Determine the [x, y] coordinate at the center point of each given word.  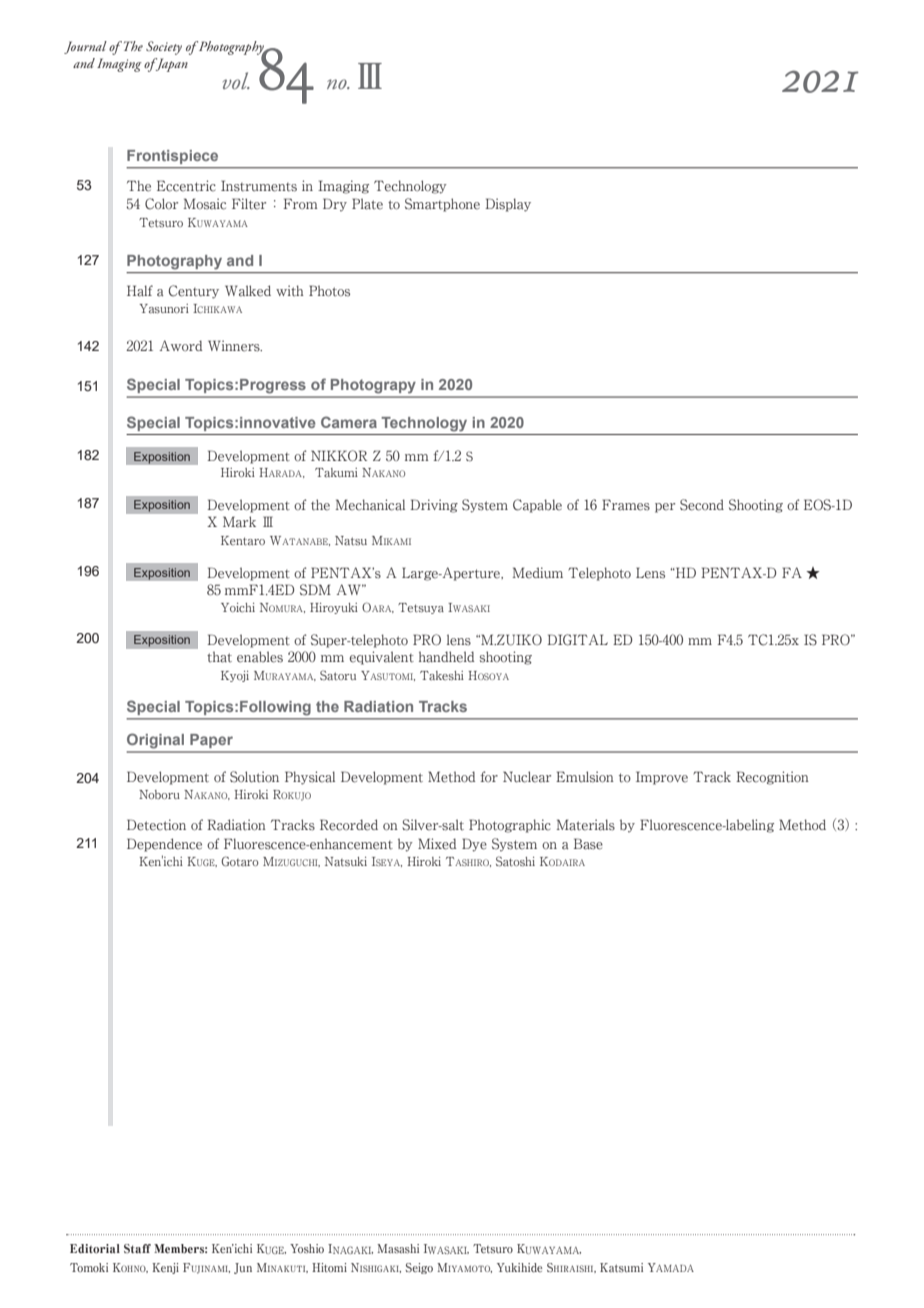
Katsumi [621, 1267]
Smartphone [442, 205]
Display [508, 205]
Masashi [398, 1248]
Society [164, 48]
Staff [137, 1248]
